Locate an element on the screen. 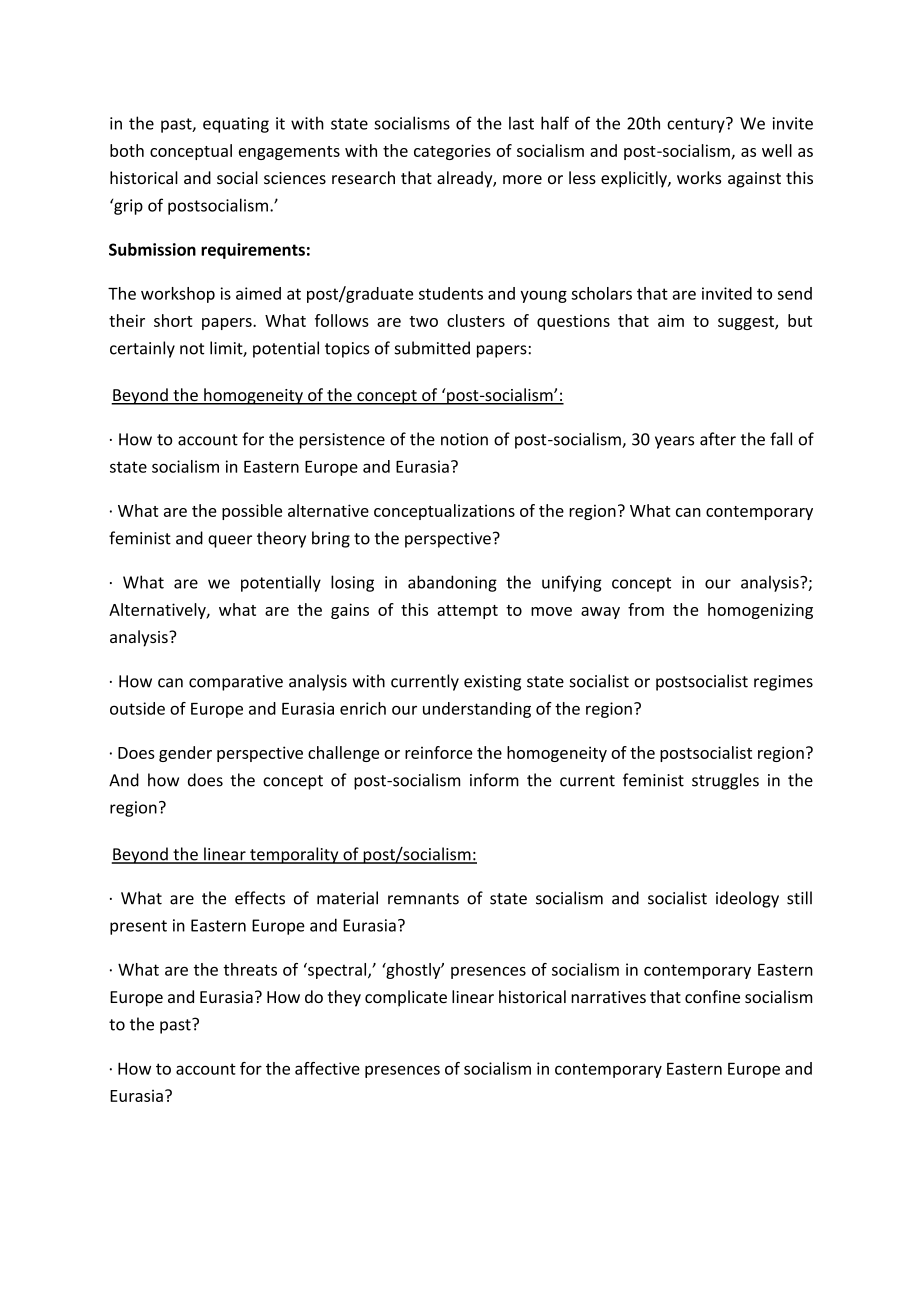 This screenshot has height=1308, width=924. equating is located at coordinates (236, 125).
